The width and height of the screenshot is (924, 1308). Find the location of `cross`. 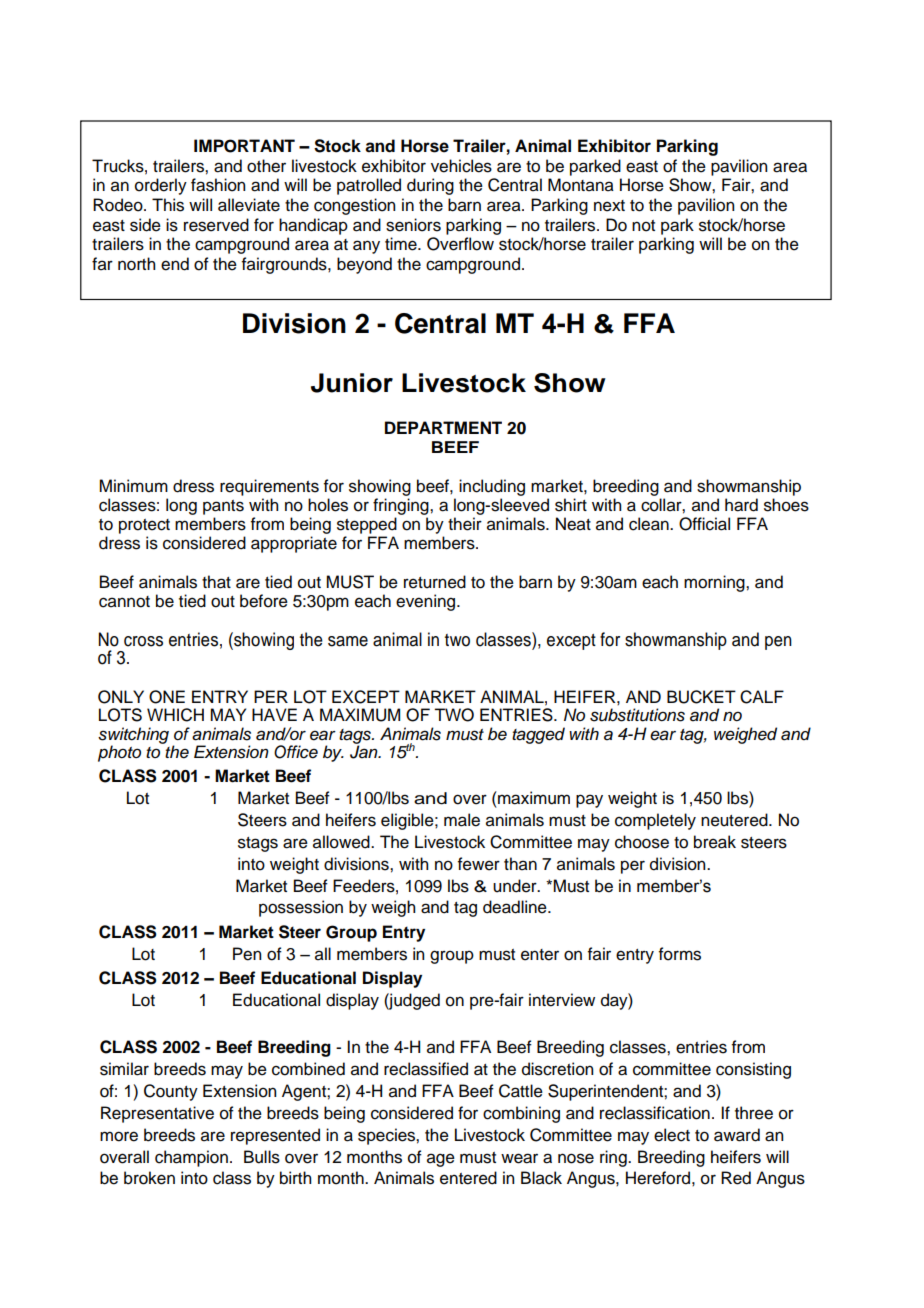

cross is located at coordinates (143, 641).
